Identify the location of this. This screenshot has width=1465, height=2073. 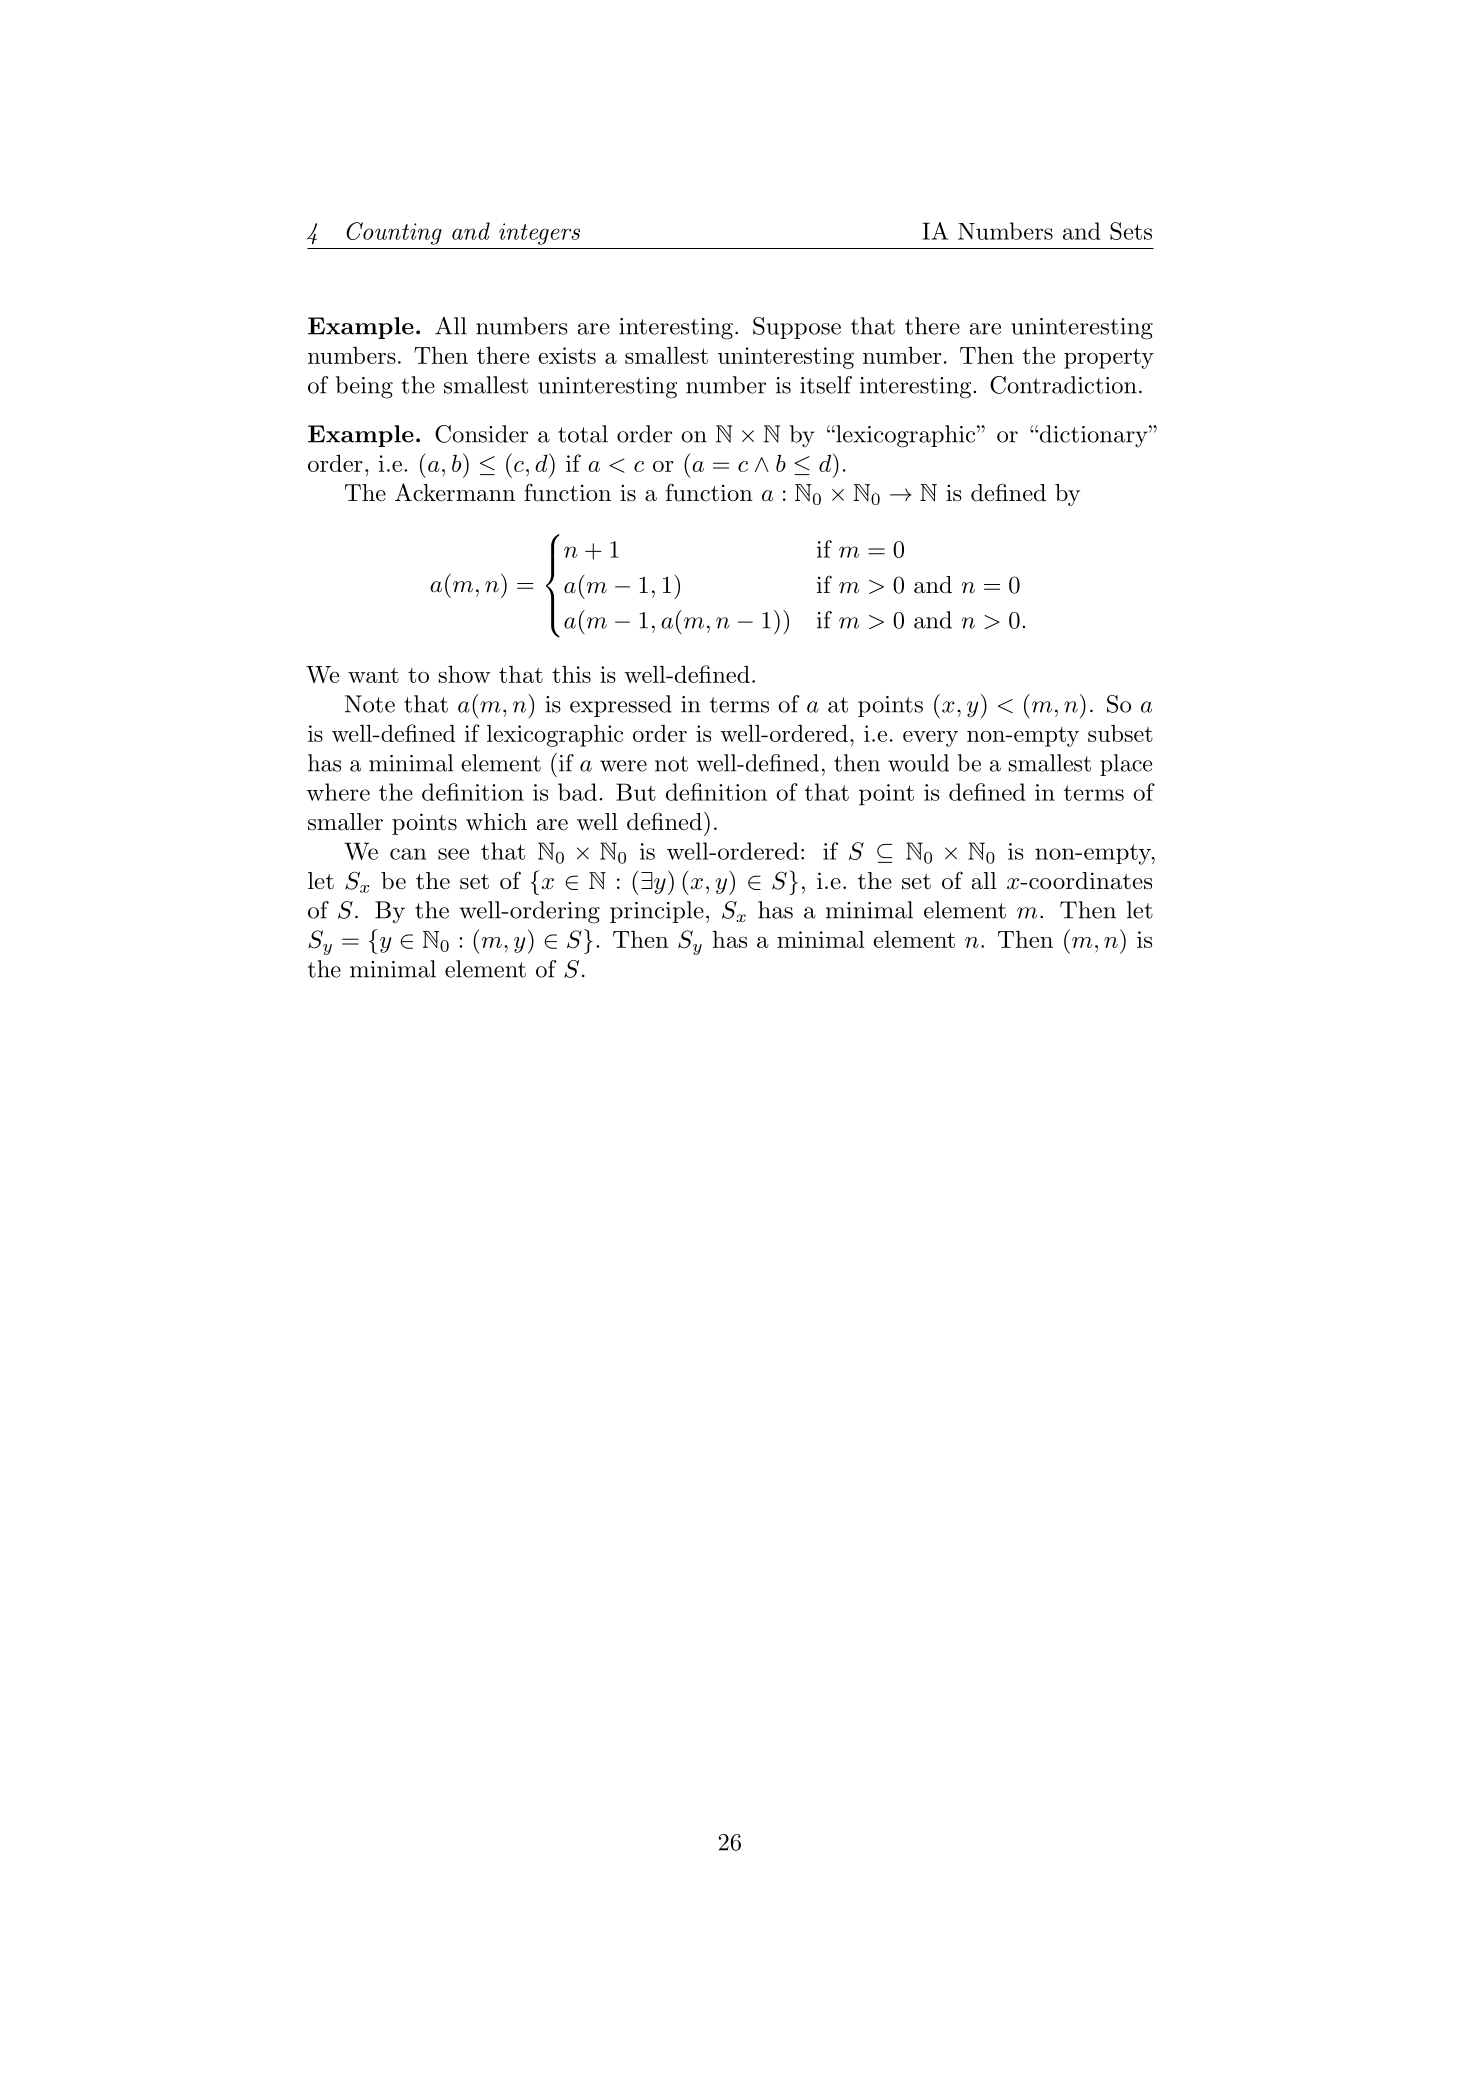
(571, 674).
